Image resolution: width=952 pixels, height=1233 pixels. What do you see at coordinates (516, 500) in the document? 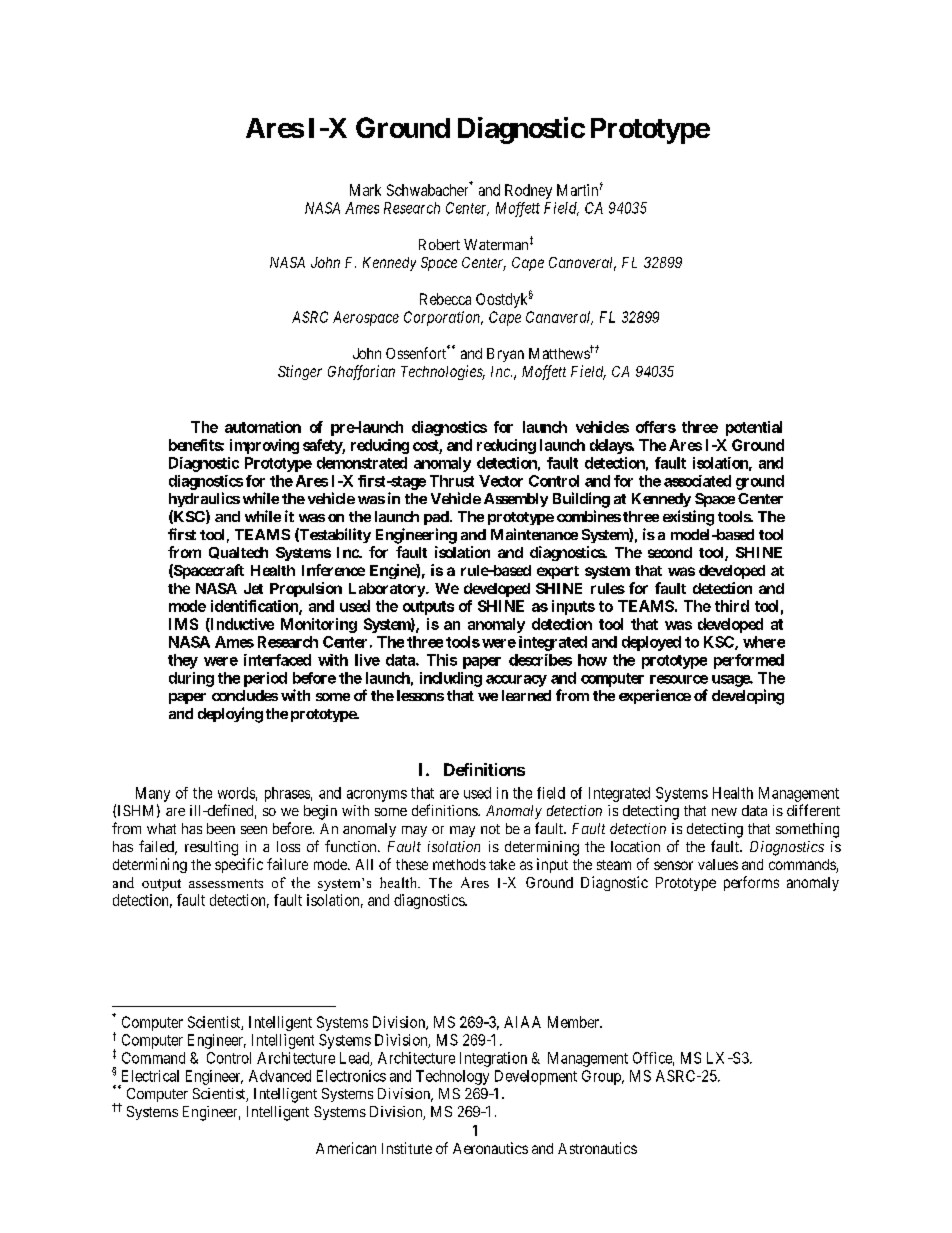
I see `Assembly` at bounding box center [516, 500].
